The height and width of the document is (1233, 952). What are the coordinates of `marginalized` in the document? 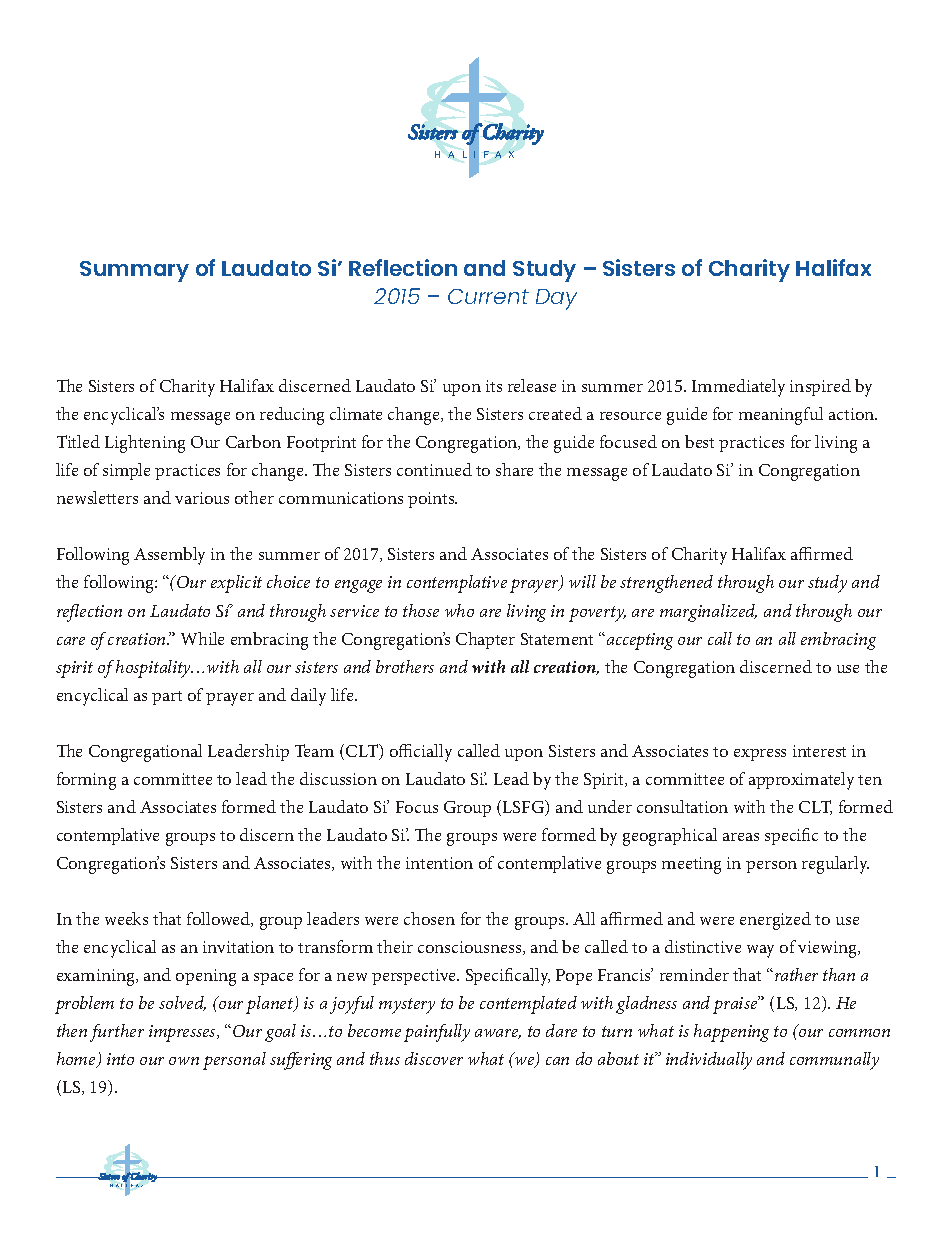 It's located at (708, 613).
